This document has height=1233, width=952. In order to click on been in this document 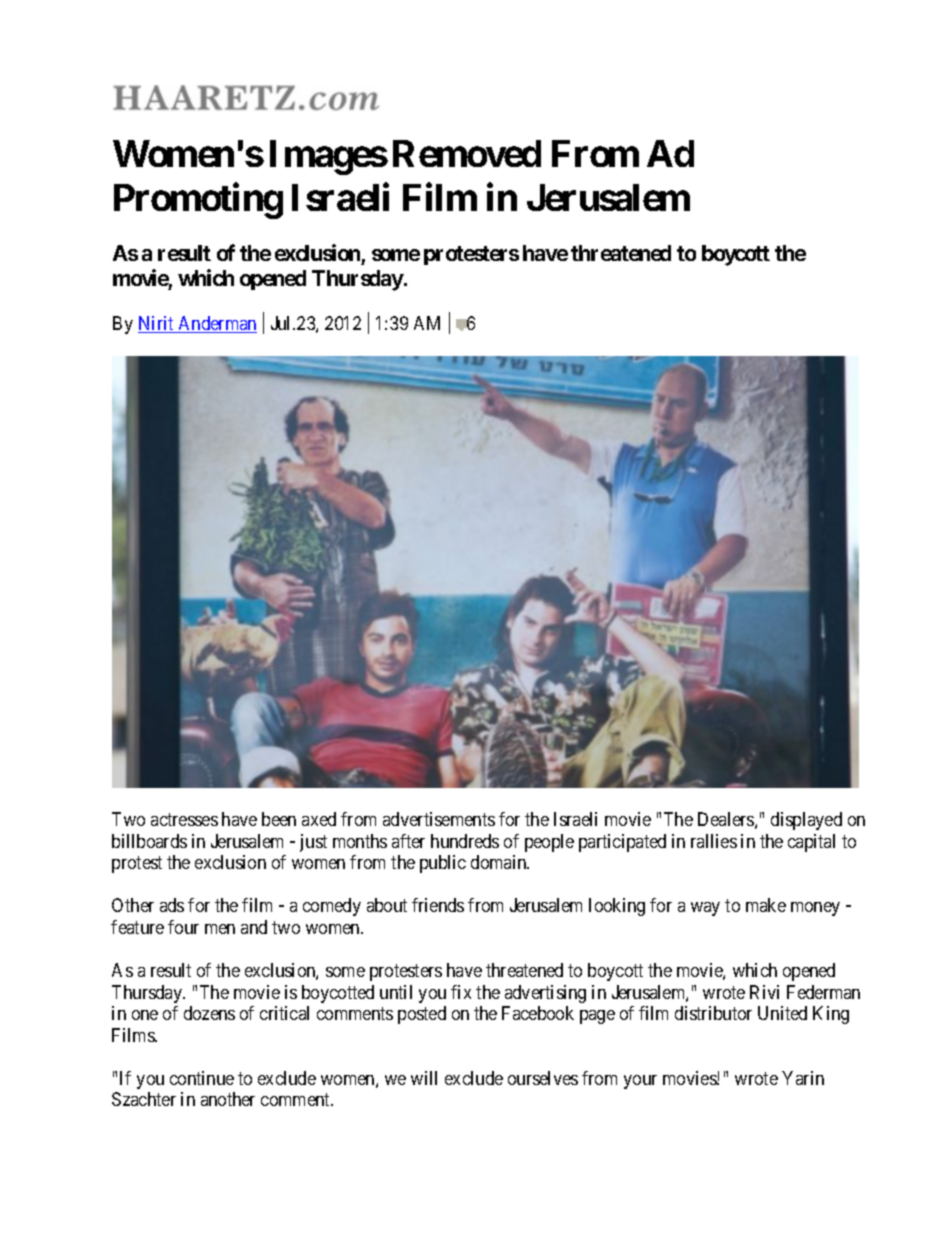, I will do `click(279, 819)`.
